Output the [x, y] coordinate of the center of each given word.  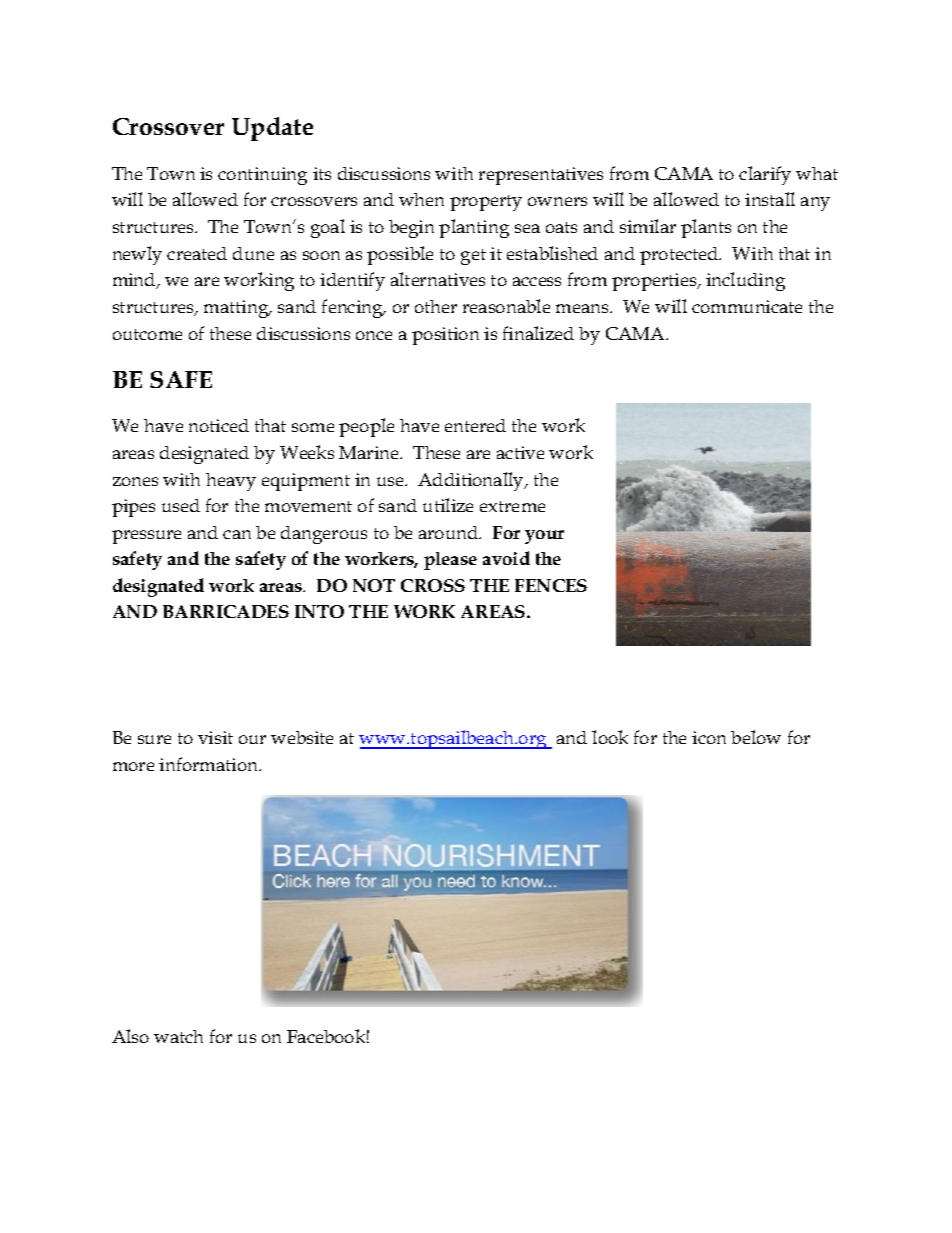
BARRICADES [226, 611]
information [210, 764]
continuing [262, 176]
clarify [765, 175]
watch [178, 1036]
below [756, 737]
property [486, 203]
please [450, 561]
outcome [147, 334]
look [610, 737]
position [445, 336]
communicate [747, 306]
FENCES [551, 585]
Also [130, 1036]
